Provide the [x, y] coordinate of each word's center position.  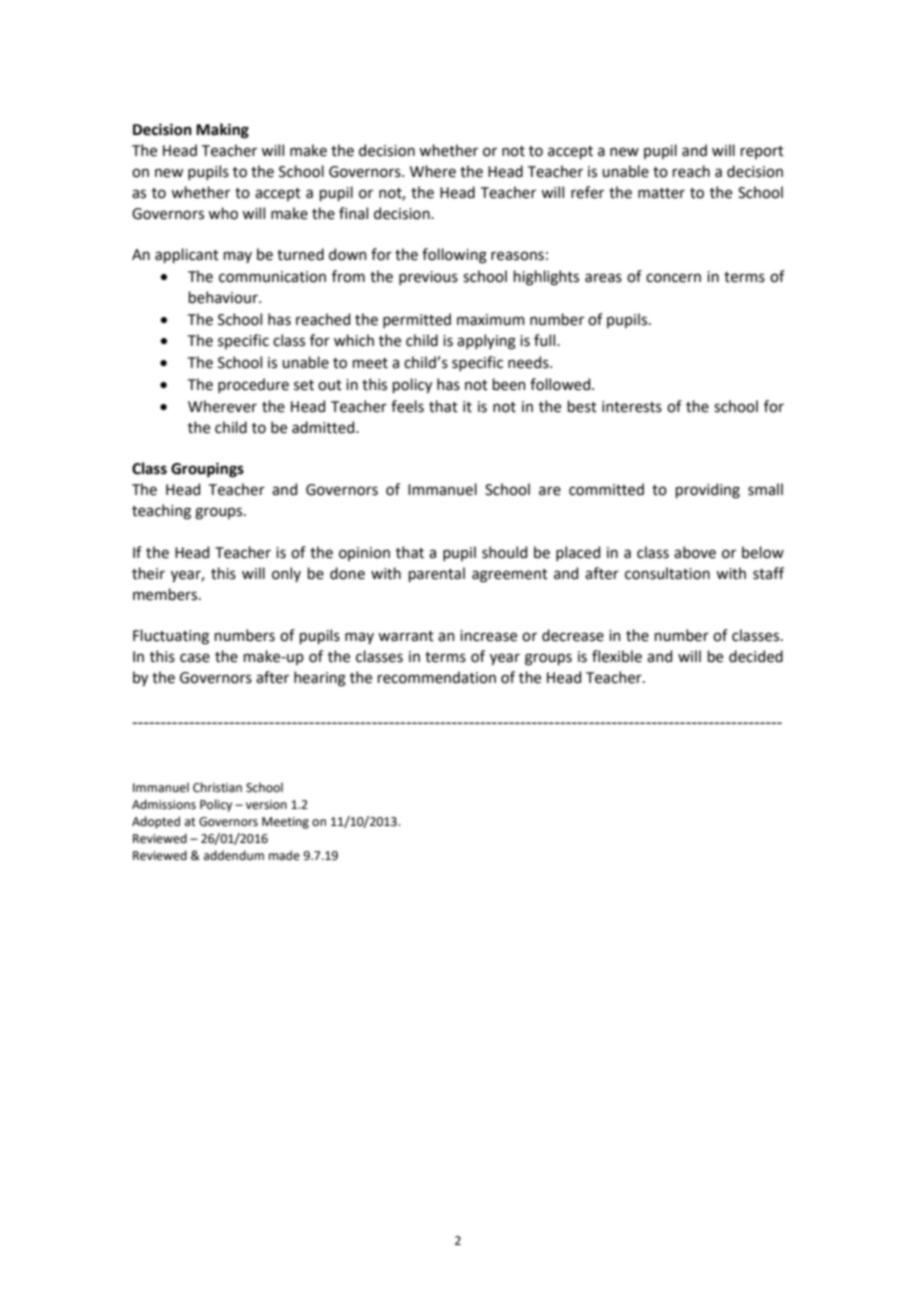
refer [587, 192]
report [762, 152]
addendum [234, 855]
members [166, 594]
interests [632, 407]
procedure [253, 385]
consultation [667, 573]
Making [222, 131]
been [509, 384]
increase [488, 636]
